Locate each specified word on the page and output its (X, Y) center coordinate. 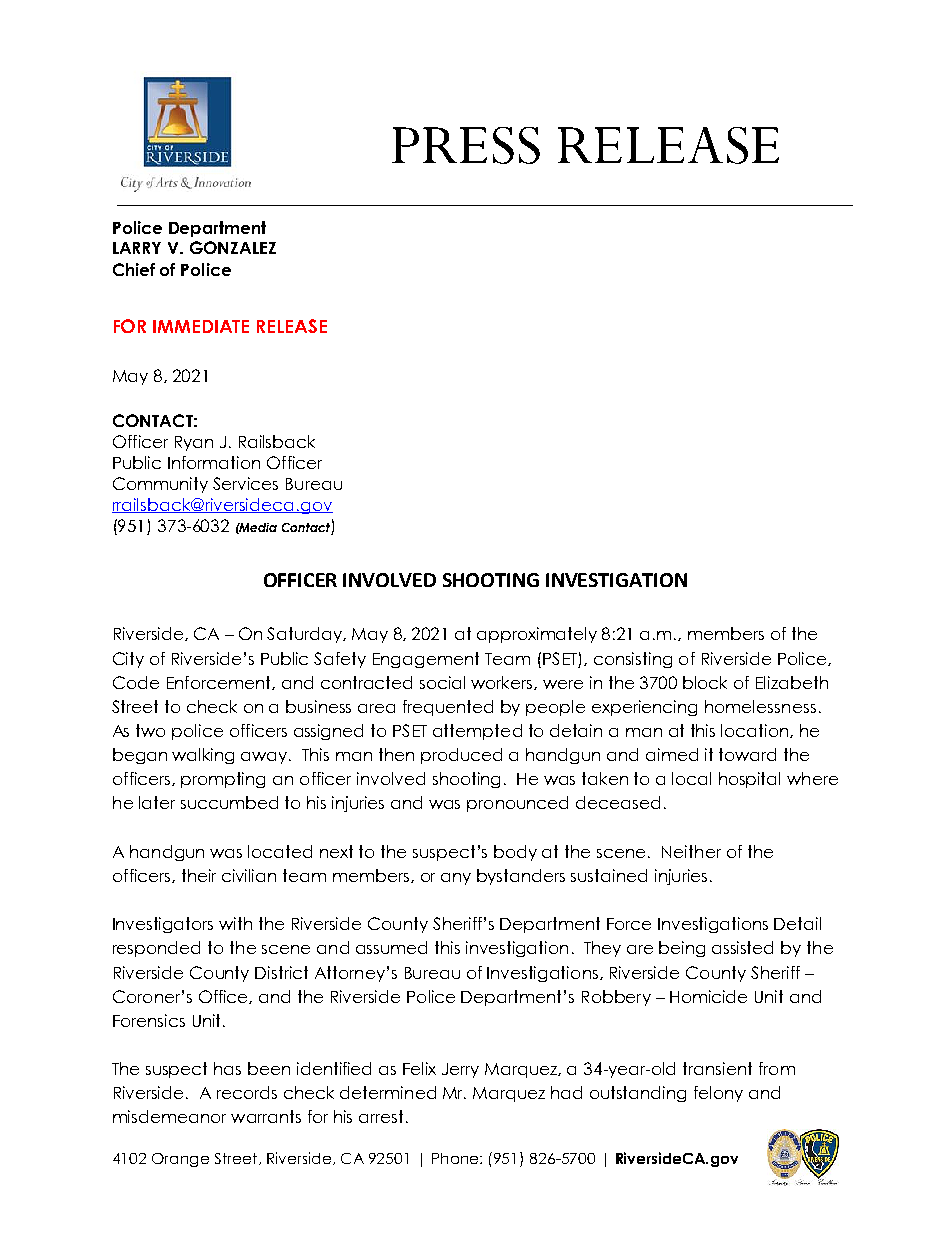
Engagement (426, 660)
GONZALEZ (233, 247)
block (705, 682)
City (128, 660)
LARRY (137, 248)
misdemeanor (169, 1116)
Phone (456, 1158)
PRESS (466, 145)
